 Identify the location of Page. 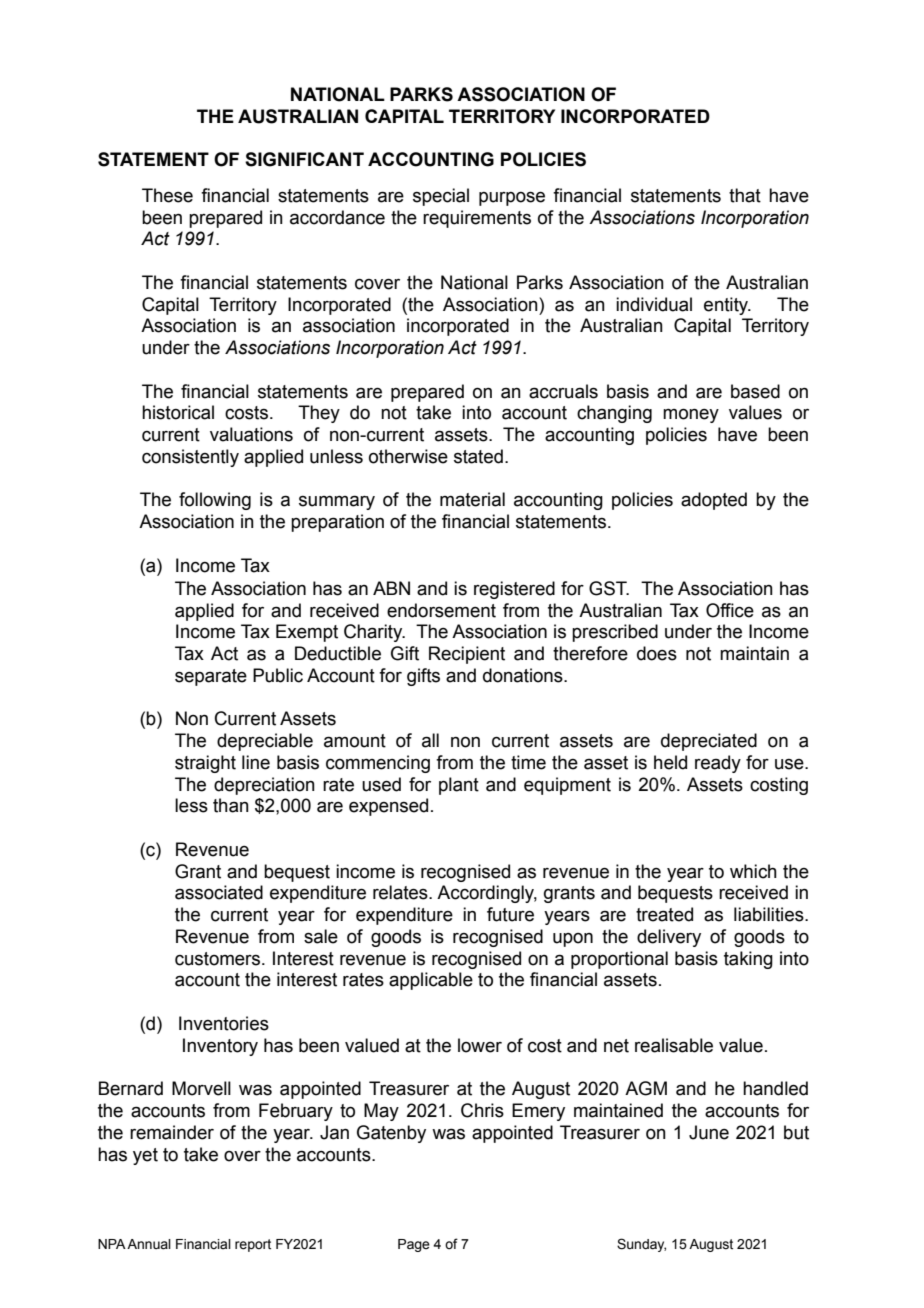
(414, 1245).
